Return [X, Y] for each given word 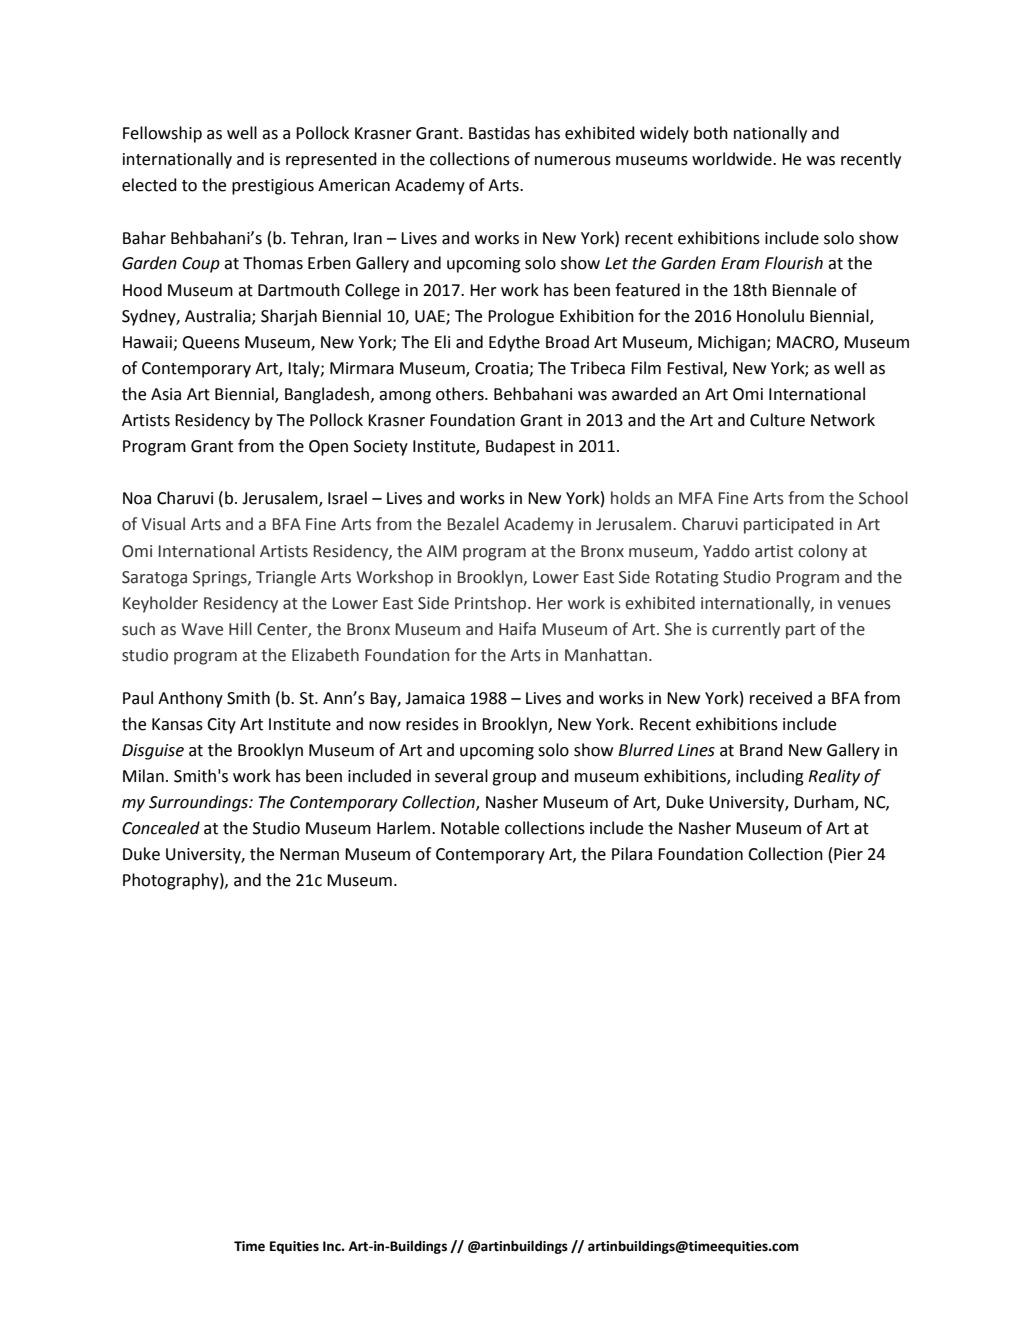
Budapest [520, 447]
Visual [163, 524]
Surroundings [200, 803]
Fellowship [162, 134]
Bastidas [499, 133]
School [883, 498]
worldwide [733, 159]
